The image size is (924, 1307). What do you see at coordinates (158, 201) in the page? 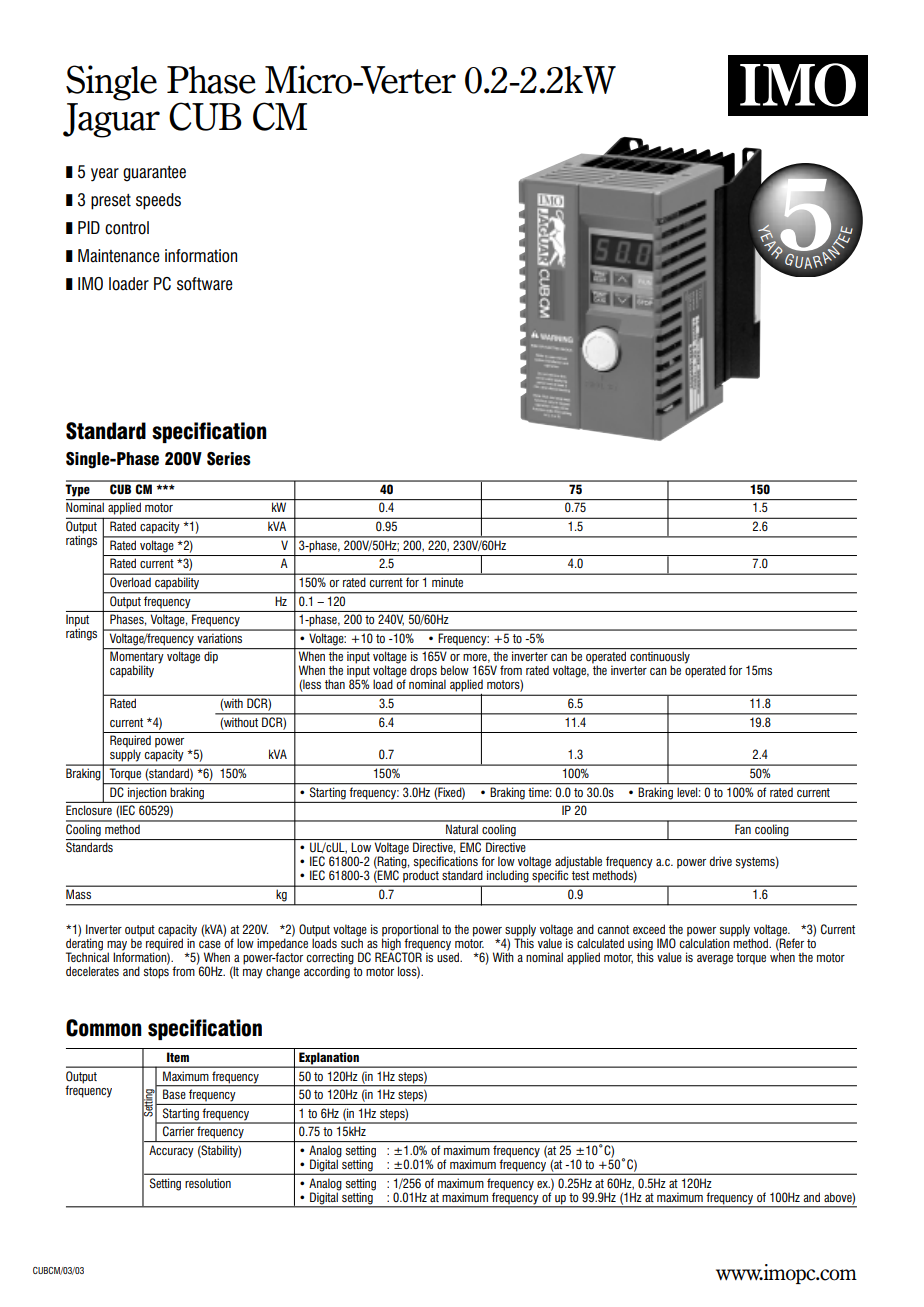
I see `speeds` at bounding box center [158, 201].
